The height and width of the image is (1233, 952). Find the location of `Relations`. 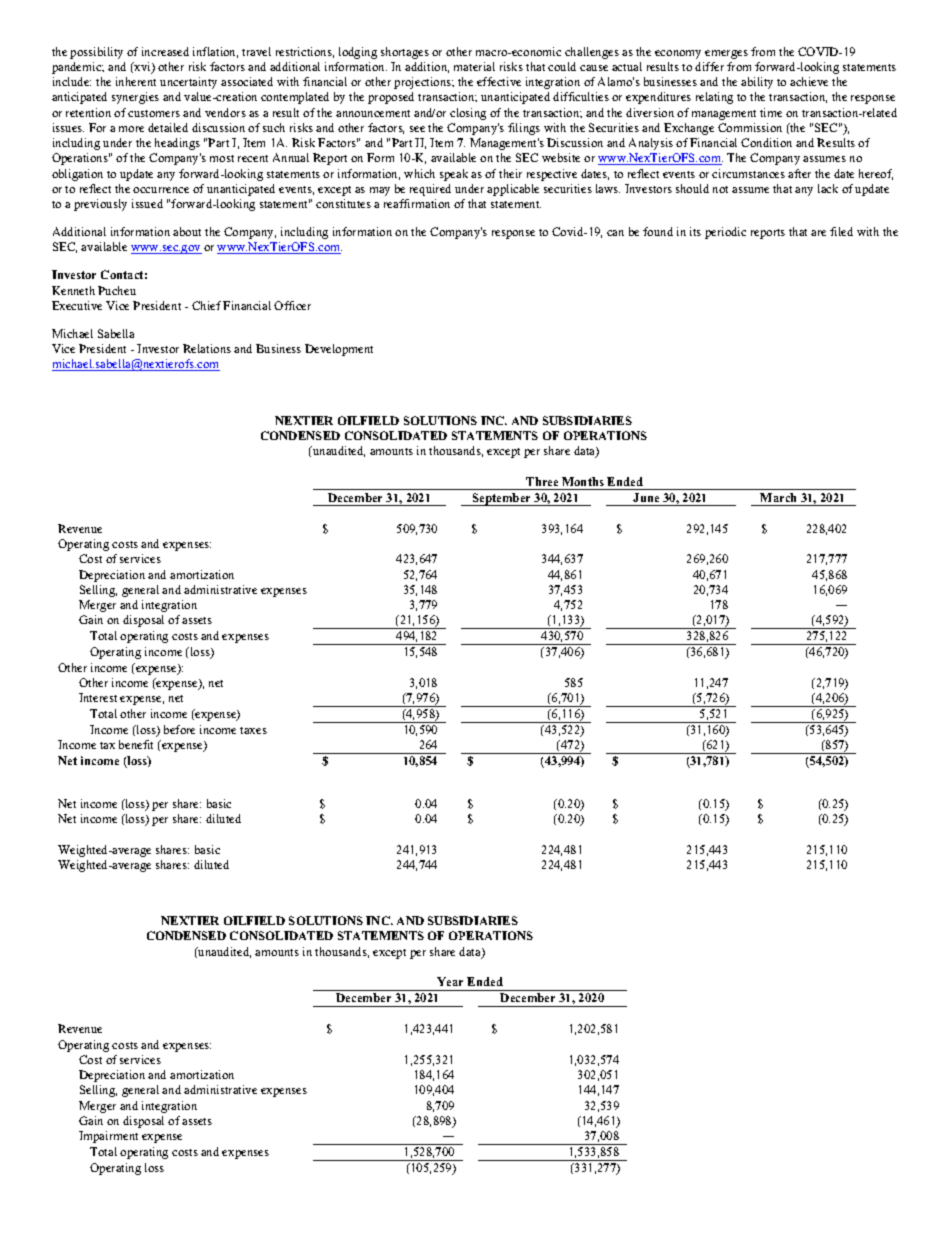

Relations is located at coordinates (207, 348).
